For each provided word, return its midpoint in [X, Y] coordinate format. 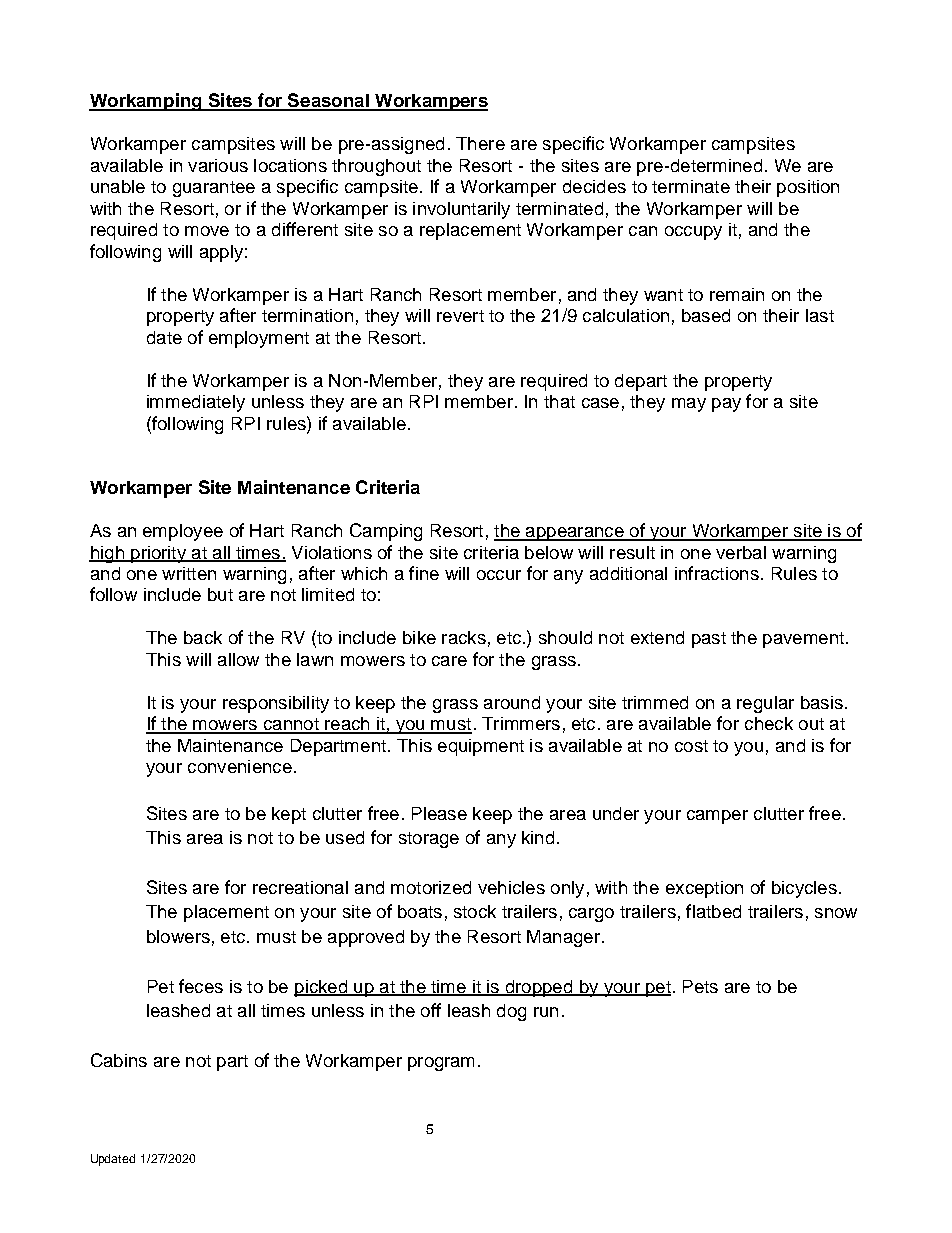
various [218, 165]
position [808, 188]
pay [726, 405]
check [769, 723]
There [480, 143]
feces [201, 986]
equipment [481, 747]
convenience [240, 766]
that [559, 401]
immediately [196, 403]
